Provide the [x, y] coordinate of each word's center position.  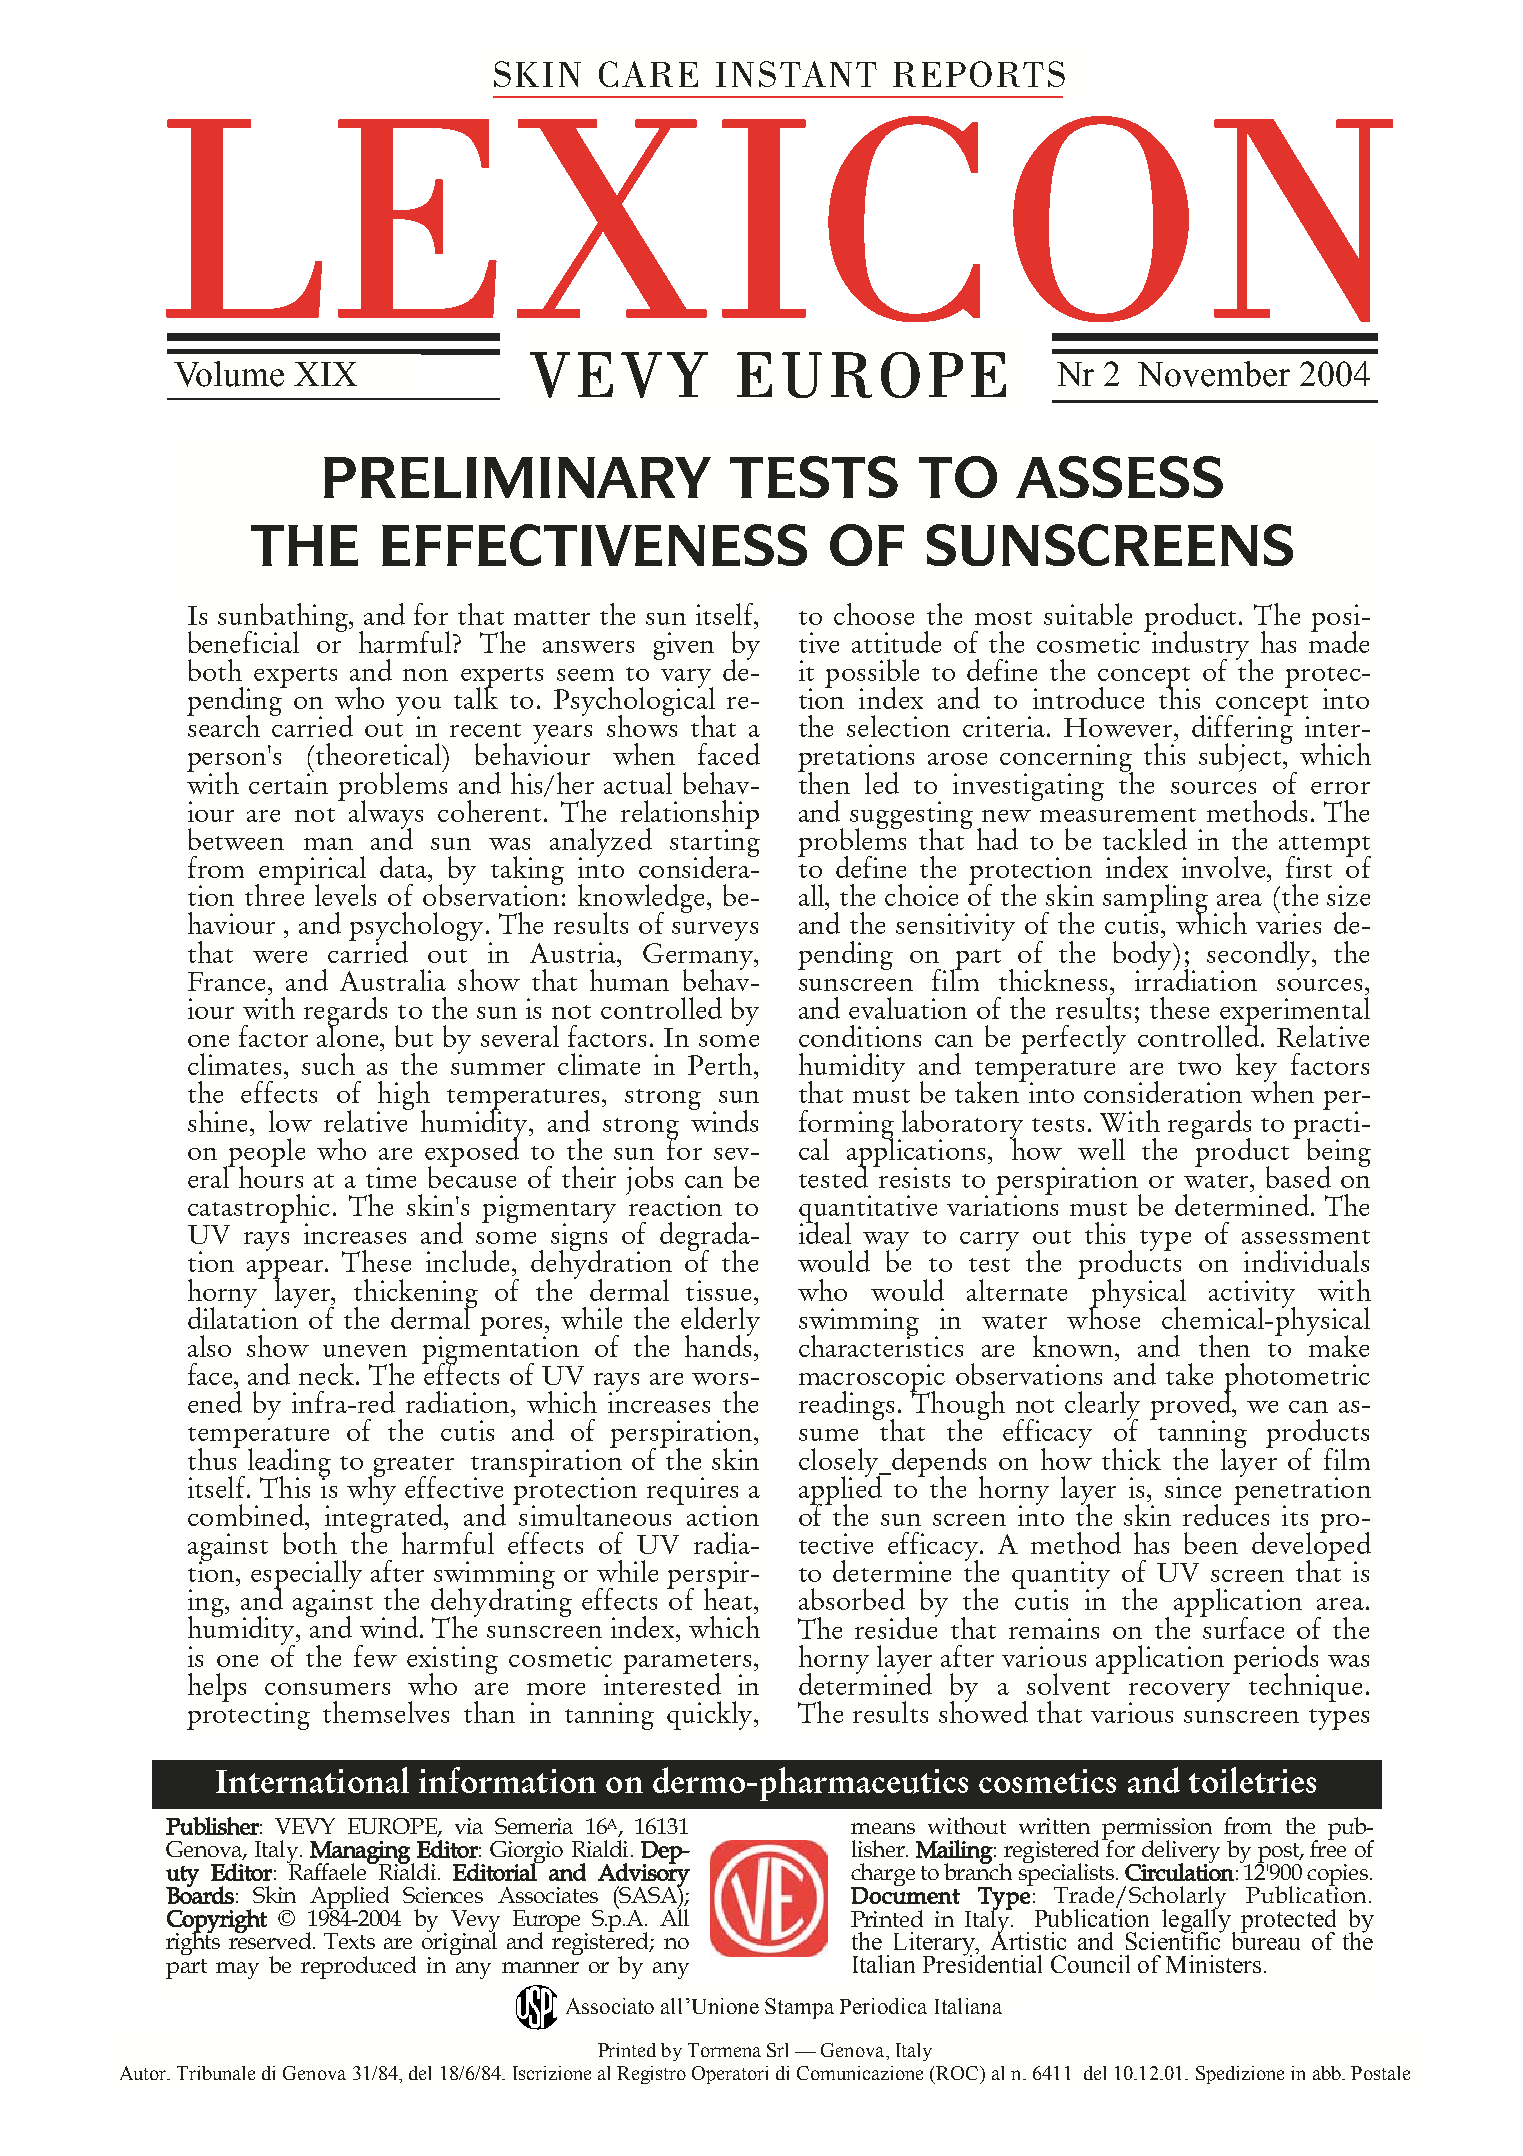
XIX [325, 374]
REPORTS [979, 74]
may [237, 1970]
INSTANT [796, 74]
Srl [777, 2050]
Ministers [1213, 1964]
